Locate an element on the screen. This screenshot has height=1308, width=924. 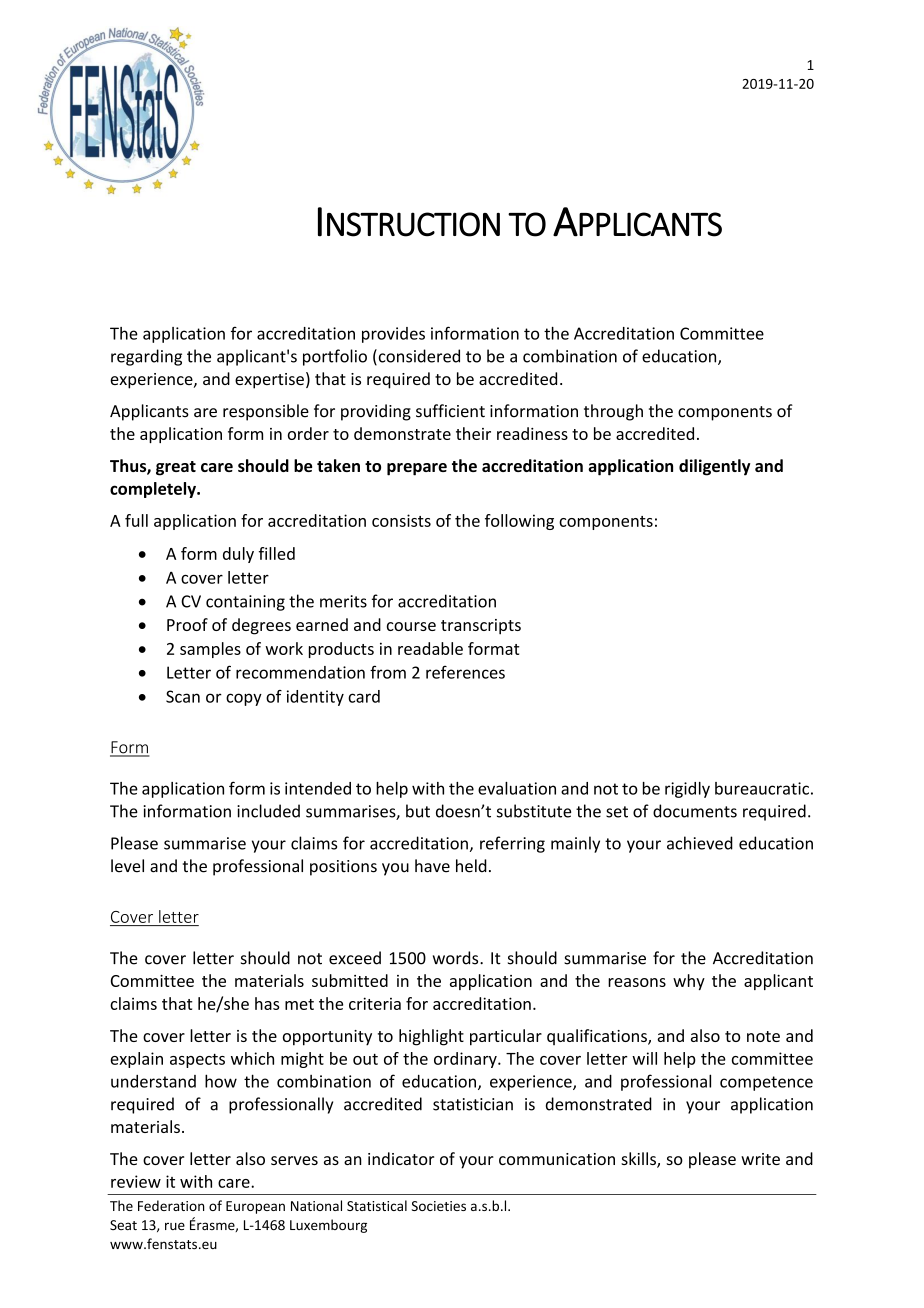
words is located at coordinates (457, 958).
